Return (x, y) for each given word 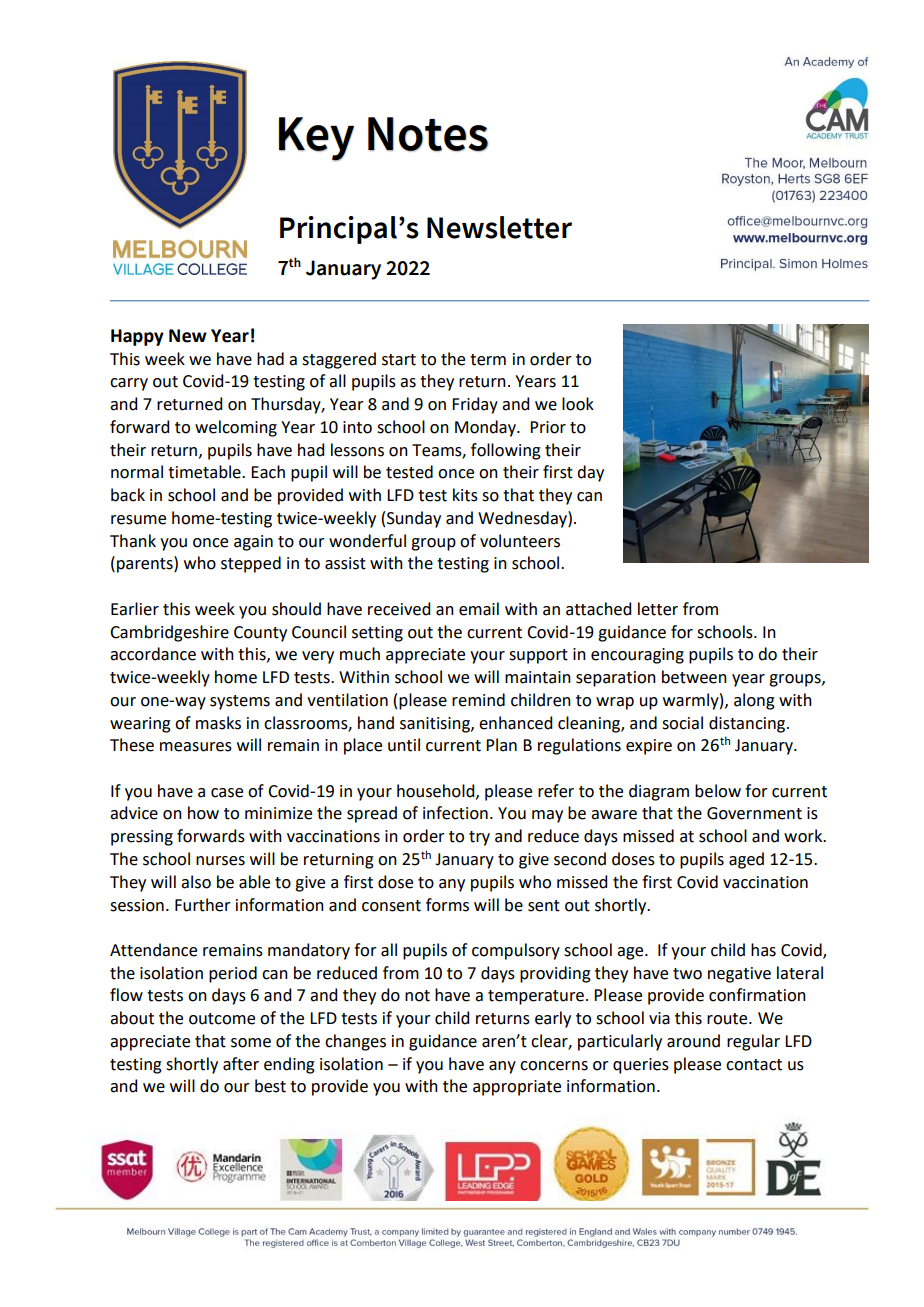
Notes (428, 134)
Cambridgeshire (169, 633)
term (488, 360)
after (241, 1064)
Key (316, 139)
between (694, 677)
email (479, 609)
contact (754, 1065)
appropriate (517, 1088)
